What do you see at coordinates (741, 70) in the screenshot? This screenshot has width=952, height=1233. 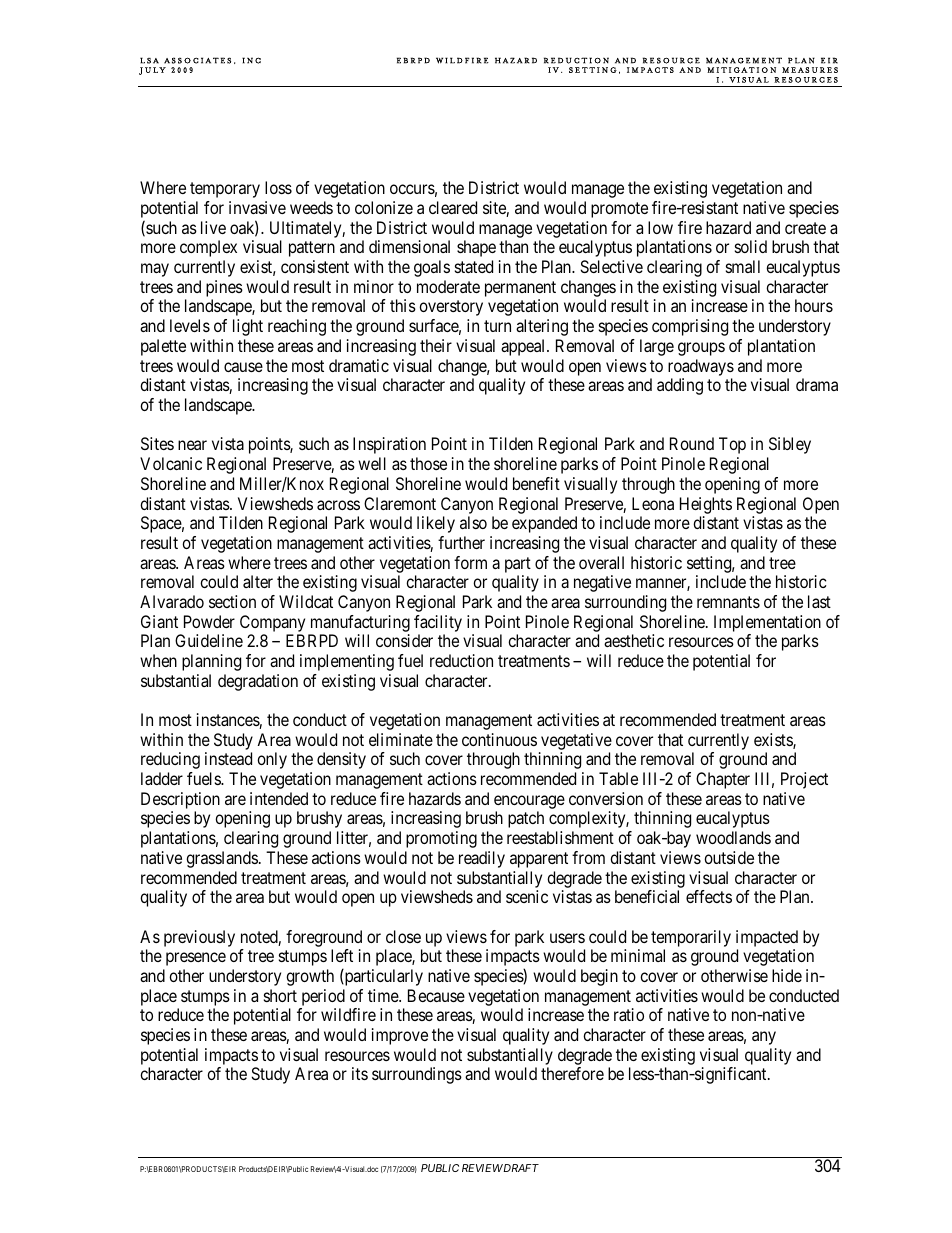 I see `MITIGATION` at bounding box center [741, 70].
